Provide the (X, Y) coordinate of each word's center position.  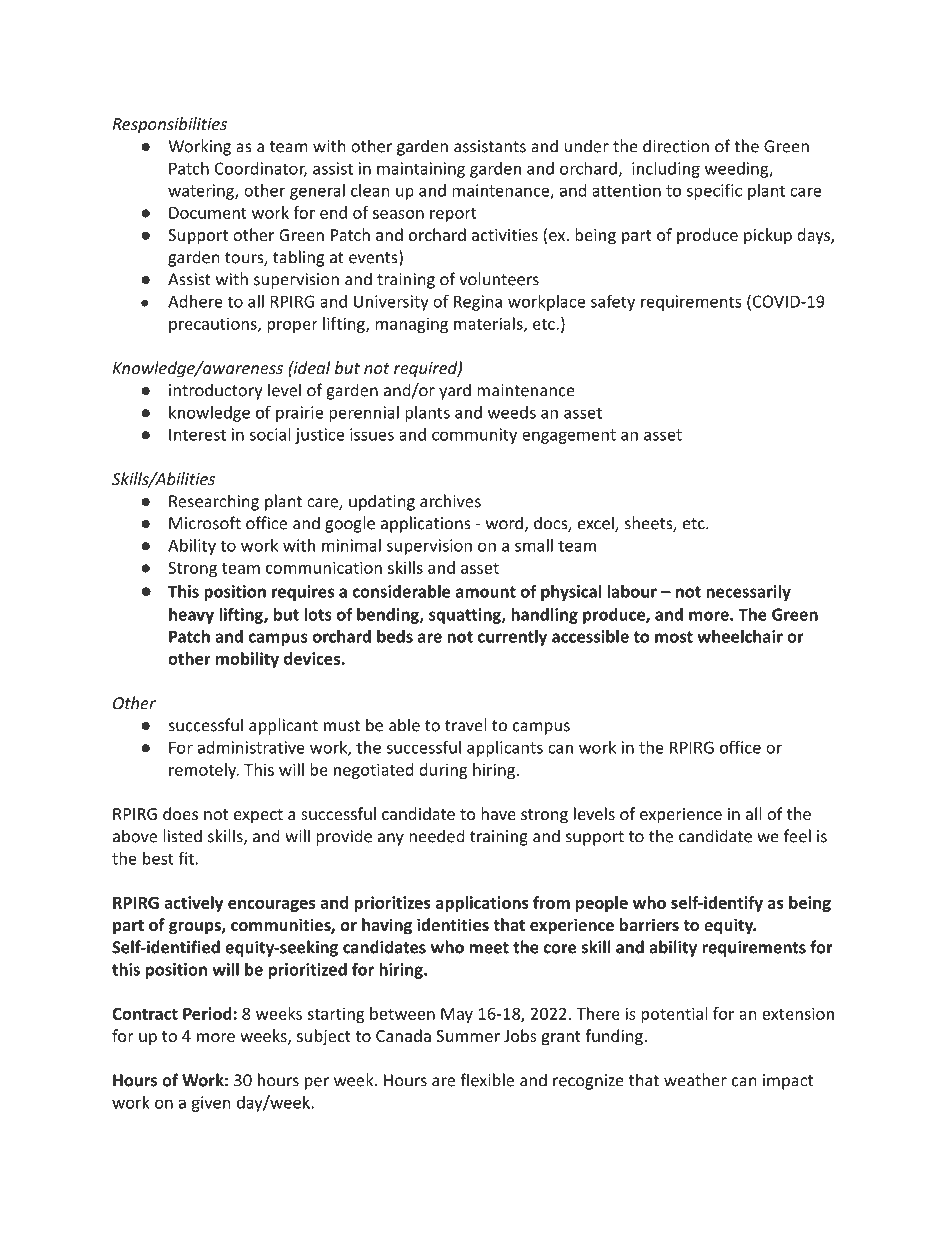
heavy (191, 616)
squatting (466, 616)
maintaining (421, 170)
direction (676, 146)
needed (436, 836)
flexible (487, 1080)
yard (455, 391)
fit (186, 858)
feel (797, 836)
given (211, 1104)
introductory (215, 391)
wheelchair (740, 636)
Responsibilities (170, 125)
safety (613, 302)
